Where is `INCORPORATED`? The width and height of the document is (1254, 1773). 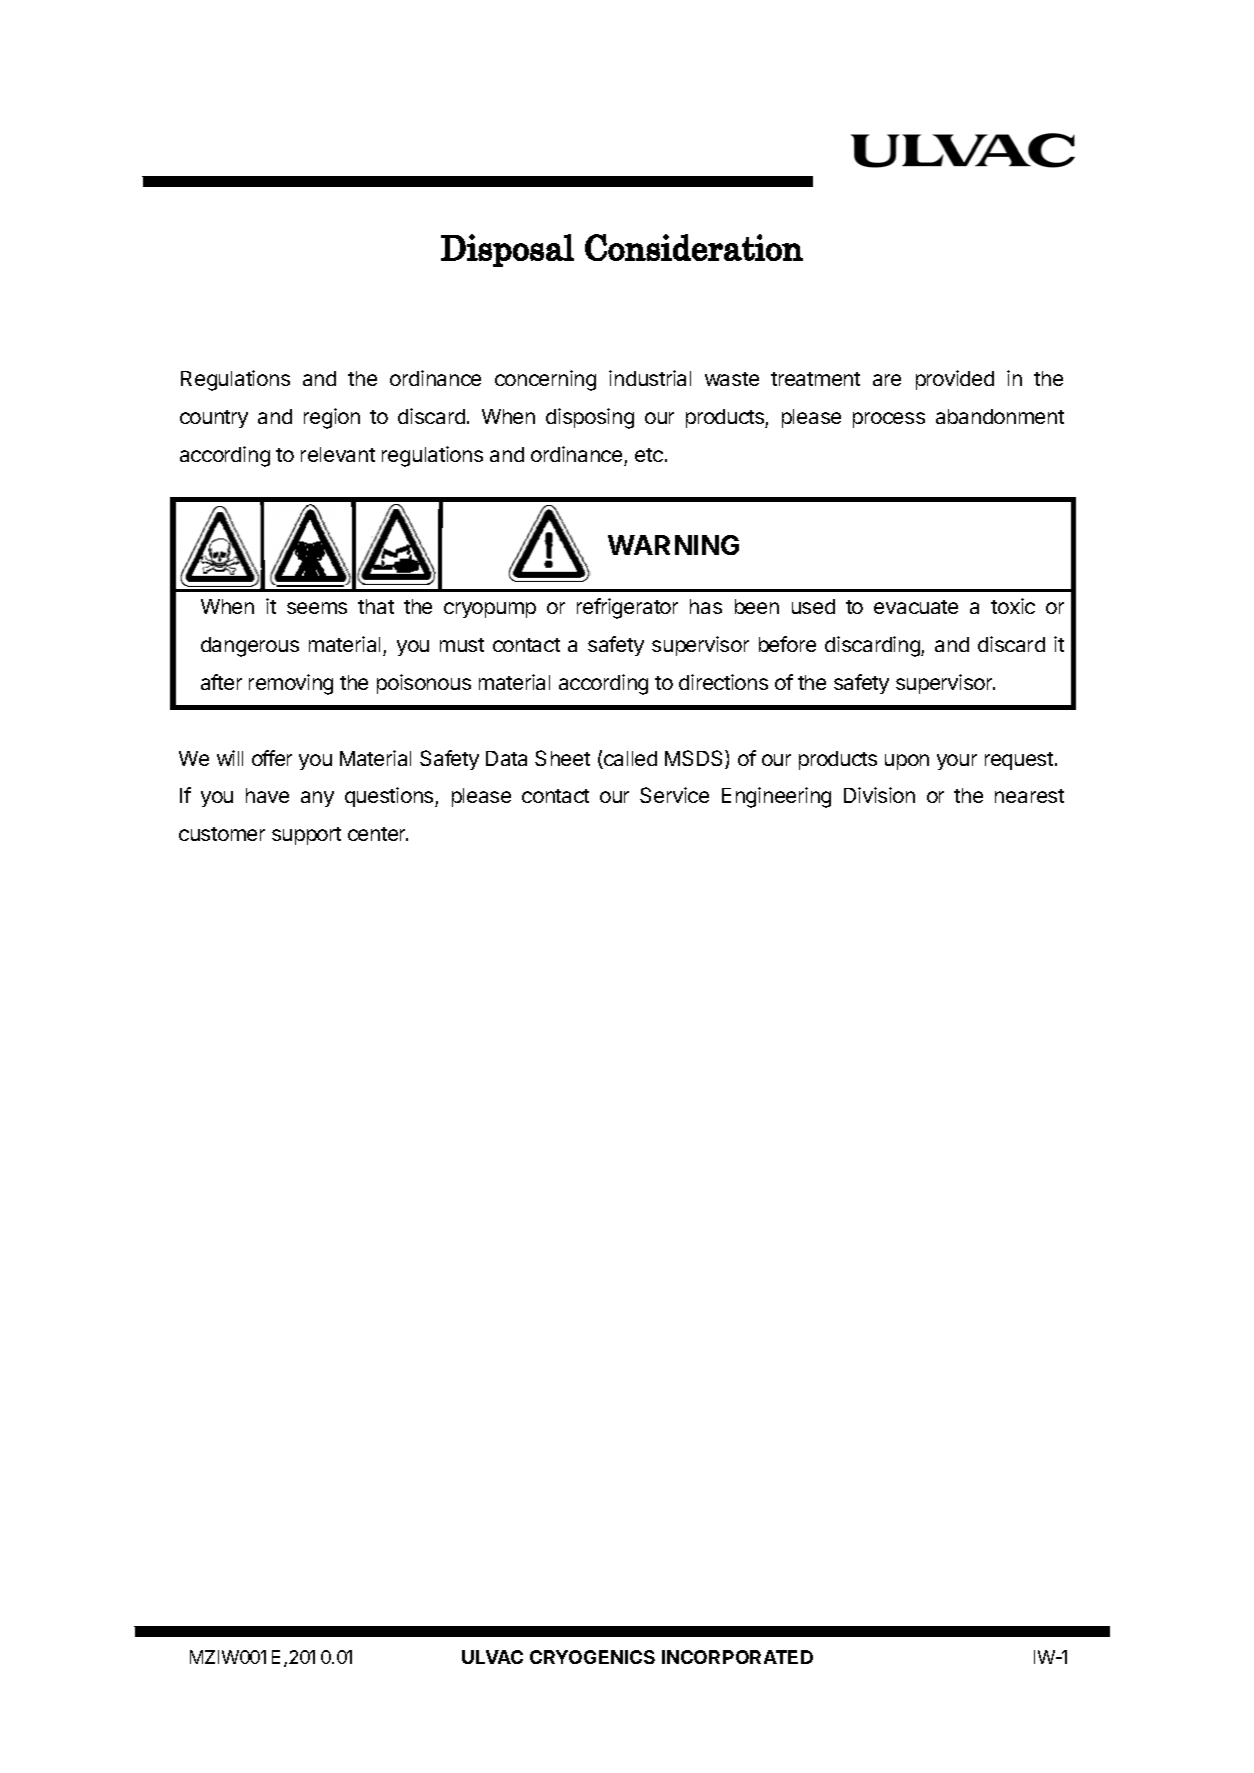 INCORPORATED is located at coordinates (737, 1657).
